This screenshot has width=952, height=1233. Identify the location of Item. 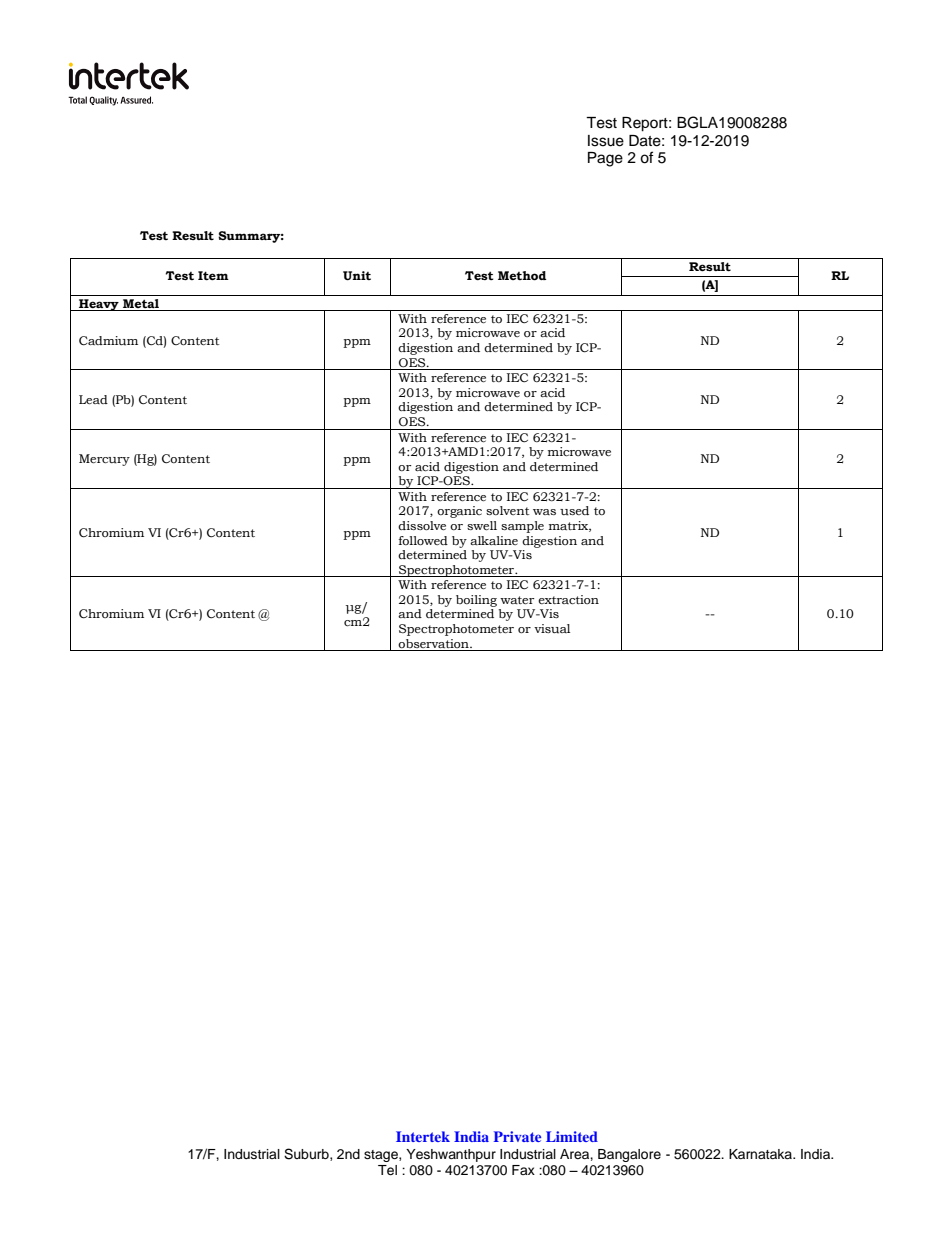
(213, 276).
